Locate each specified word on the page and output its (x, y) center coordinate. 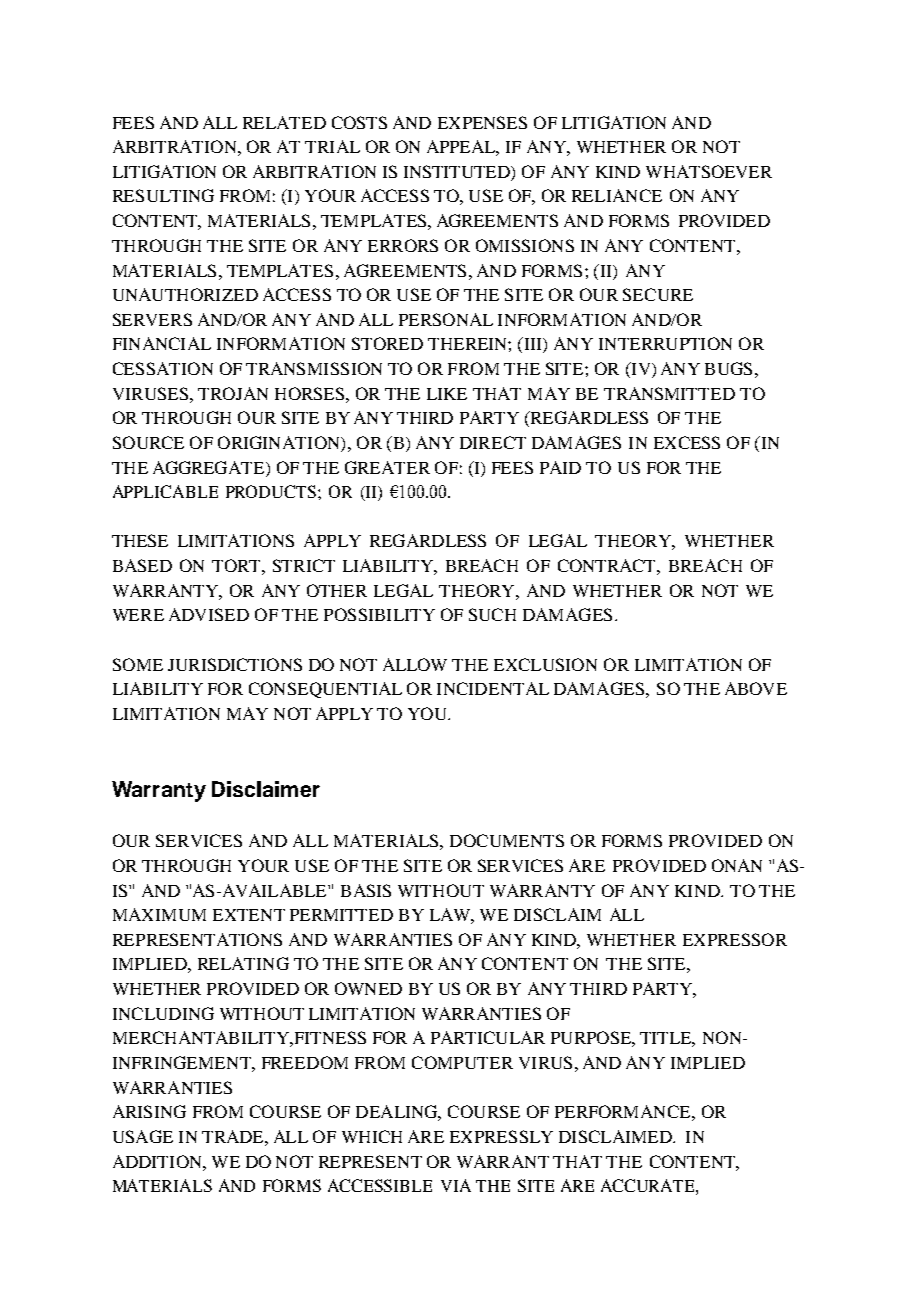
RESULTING (163, 195)
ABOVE (756, 688)
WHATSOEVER (709, 171)
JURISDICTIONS (235, 664)
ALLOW (415, 664)
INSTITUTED (458, 171)
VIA (456, 1185)
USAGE (143, 1136)
